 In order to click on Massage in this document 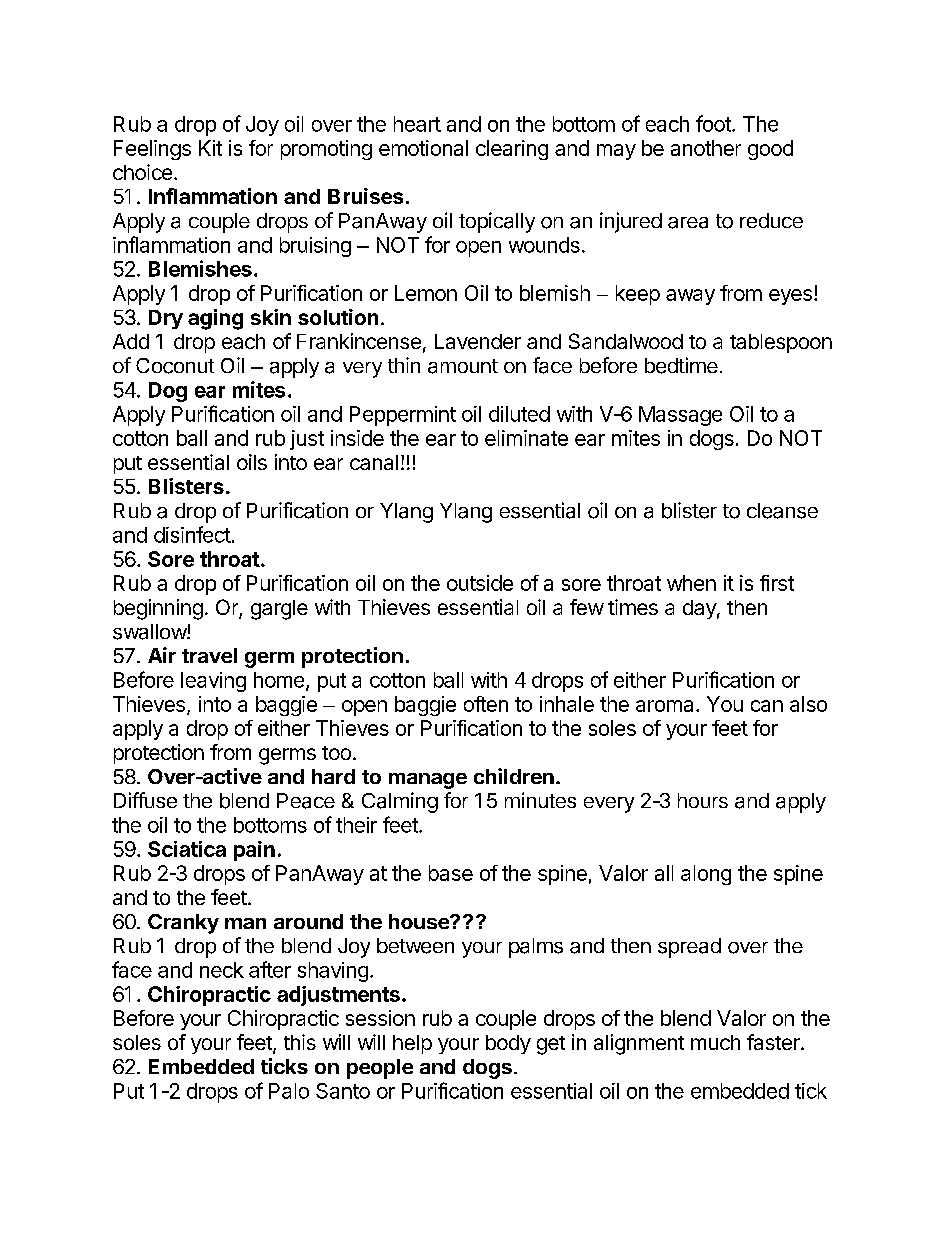, I will do `click(680, 416)`.
